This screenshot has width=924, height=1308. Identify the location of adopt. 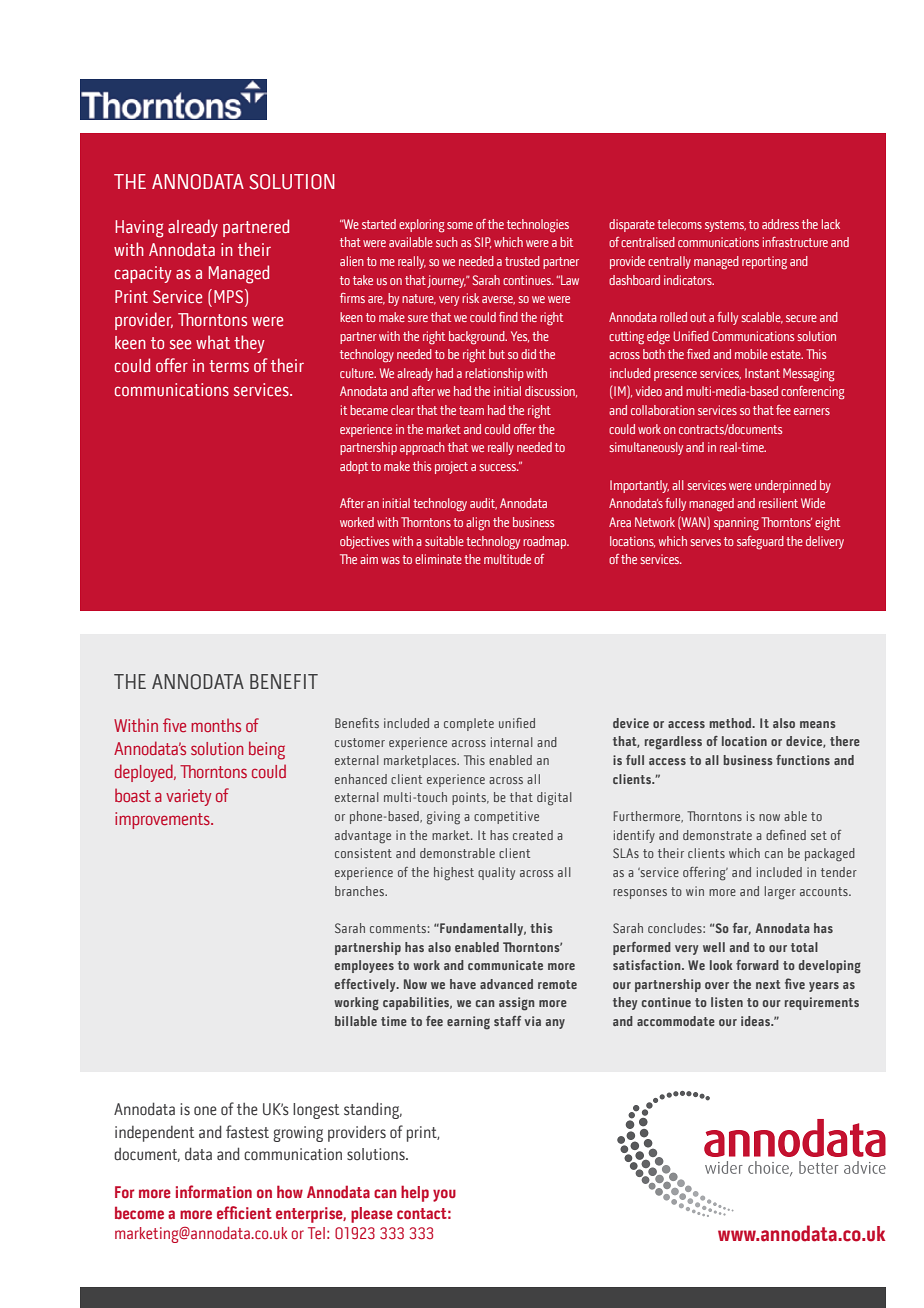
(354, 467).
